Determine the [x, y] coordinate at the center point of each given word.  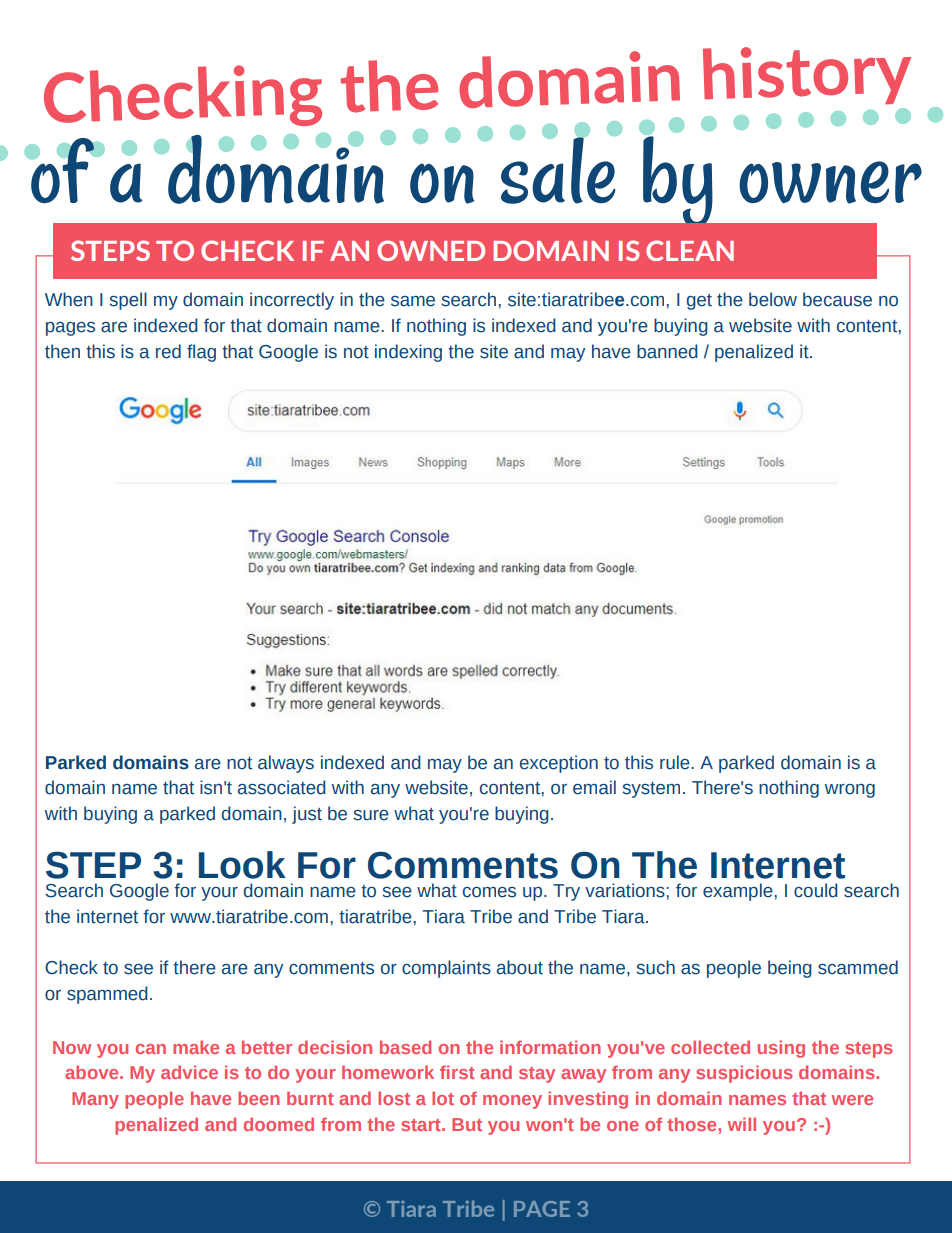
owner [830, 182]
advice [189, 1072]
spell [128, 301]
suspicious [744, 1074]
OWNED [431, 250]
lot [443, 1098]
